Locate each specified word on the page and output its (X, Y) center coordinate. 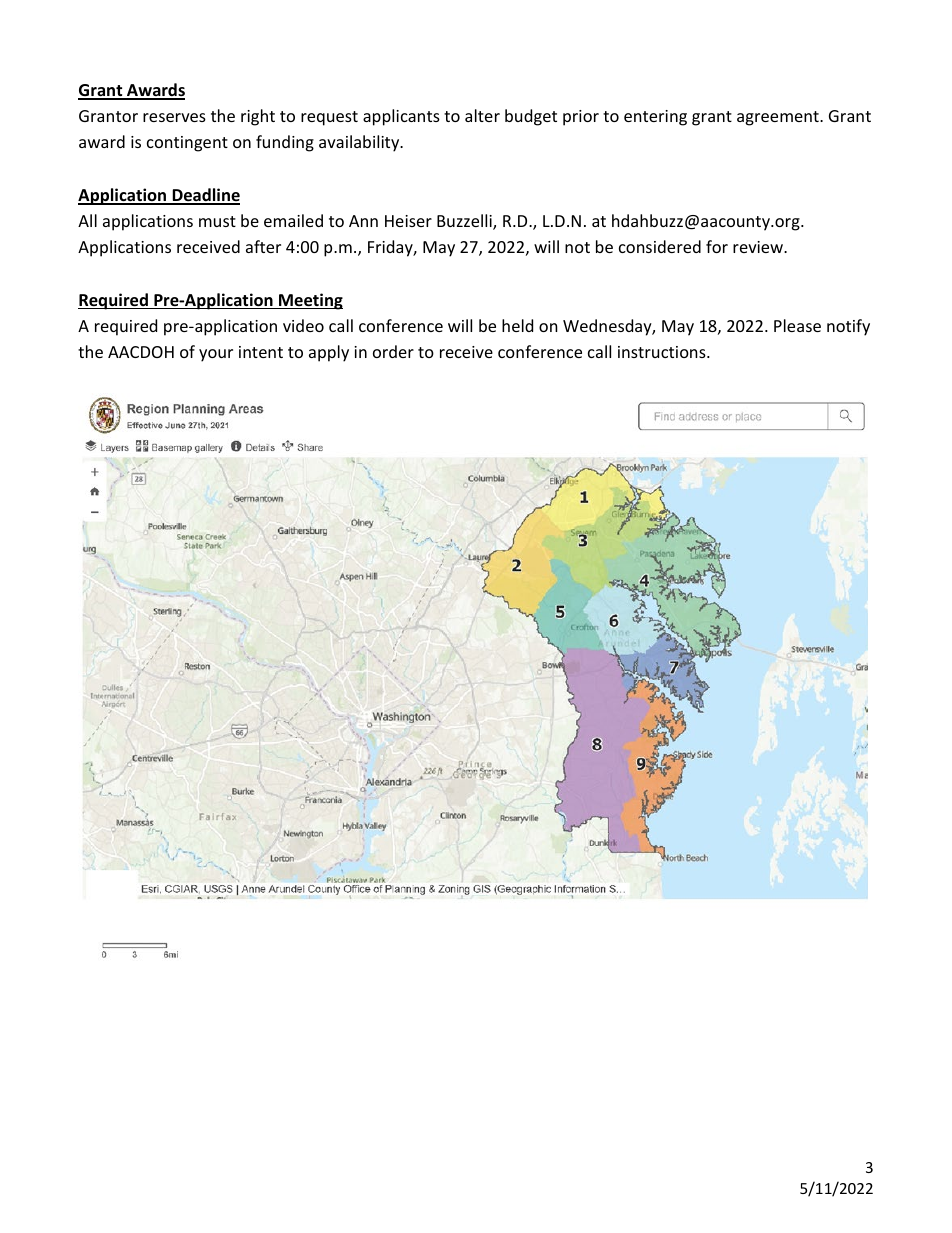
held (517, 325)
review (759, 247)
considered (660, 246)
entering (655, 118)
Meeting (310, 301)
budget (531, 117)
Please (797, 325)
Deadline (205, 196)
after (263, 246)
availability (360, 143)
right (258, 117)
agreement (779, 118)
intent (261, 352)
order (393, 351)
